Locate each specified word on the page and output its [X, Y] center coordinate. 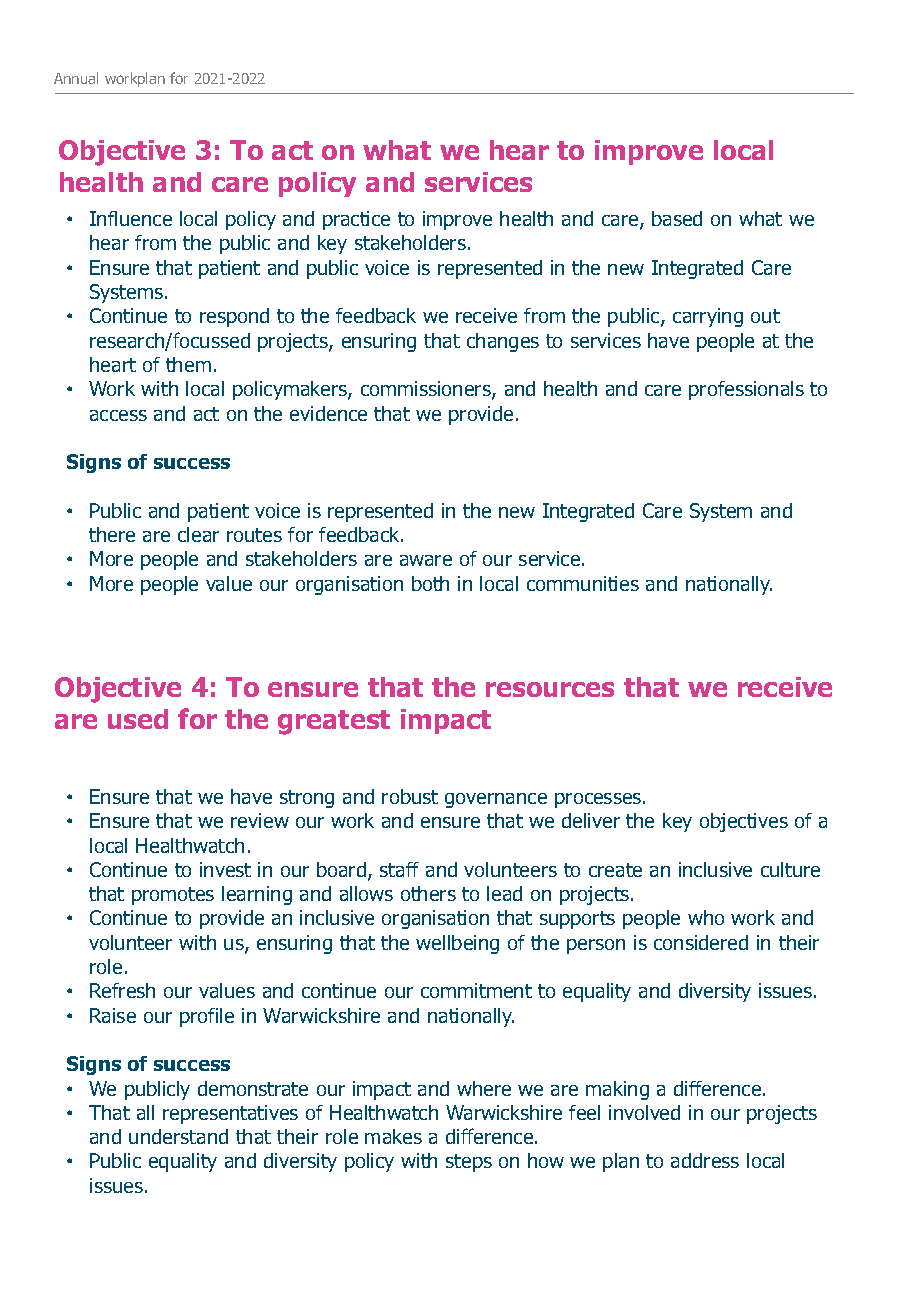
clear [198, 534]
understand [178, 1136]
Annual [76, 78]
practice [356, 220]
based [677, 218]
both [430, 583]
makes [393, 1136]
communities [583, 583]
